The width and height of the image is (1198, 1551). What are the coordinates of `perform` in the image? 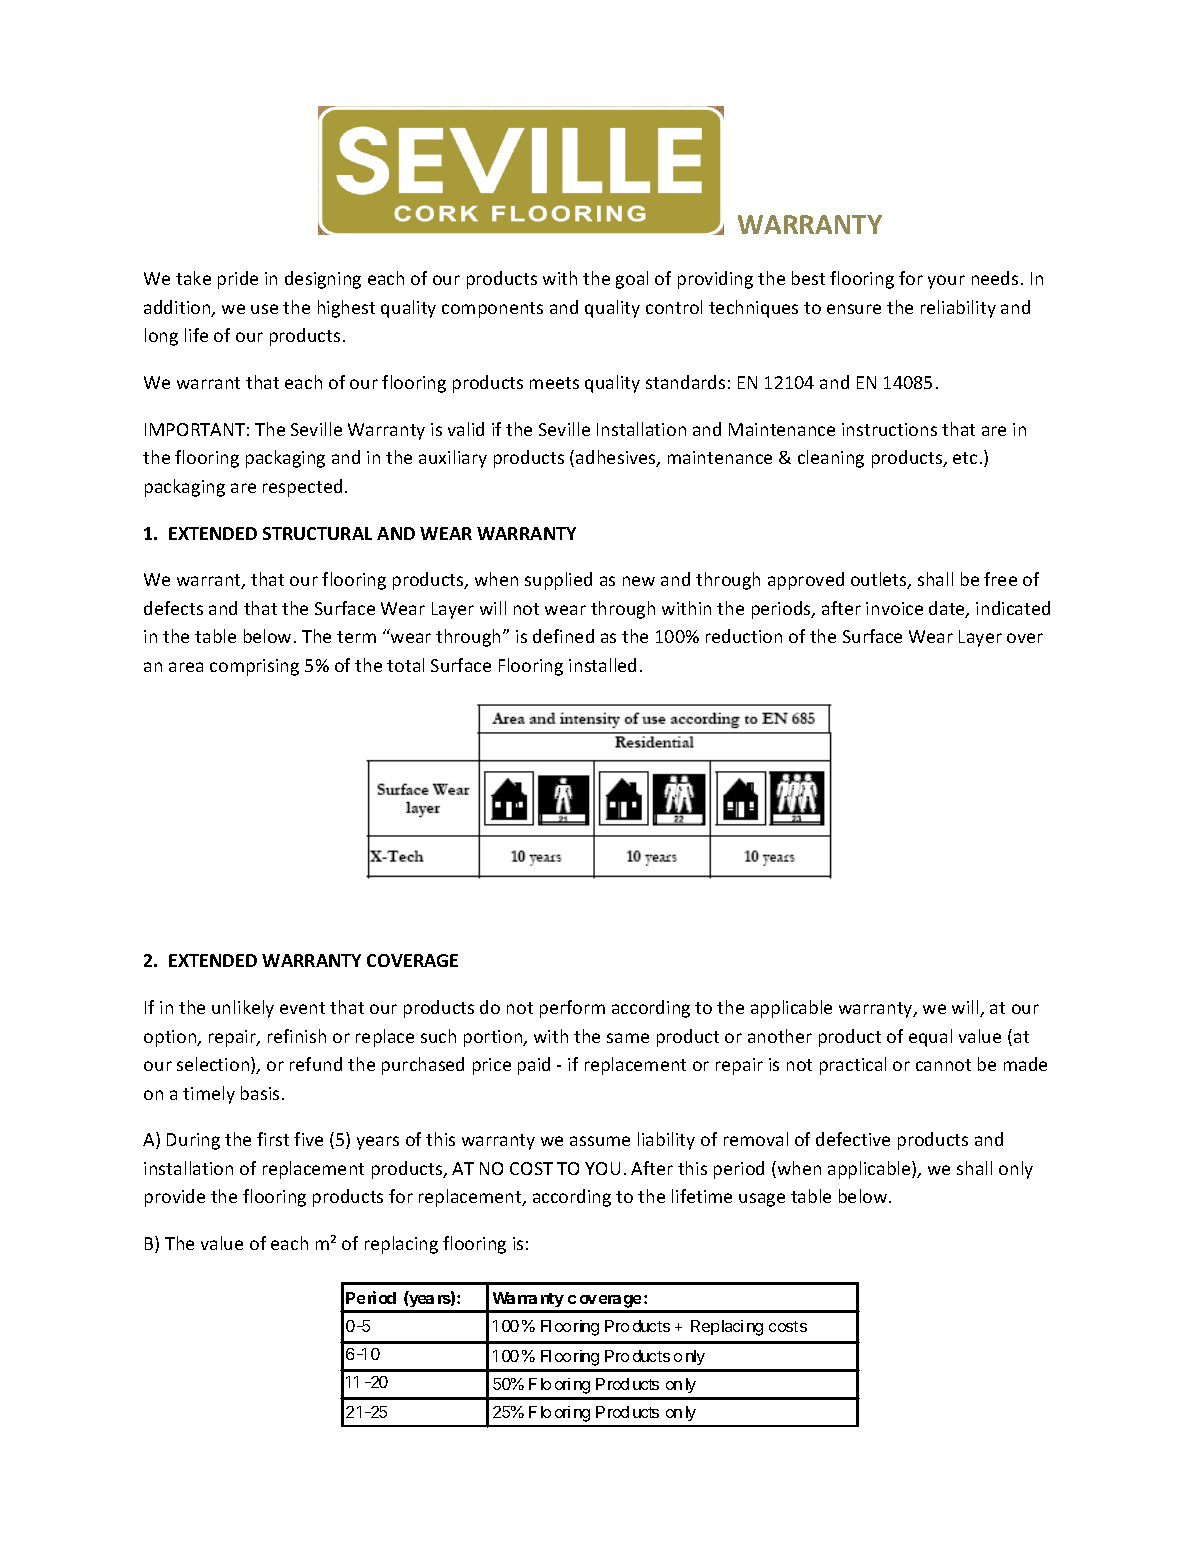 It's located at (572, 1009).
